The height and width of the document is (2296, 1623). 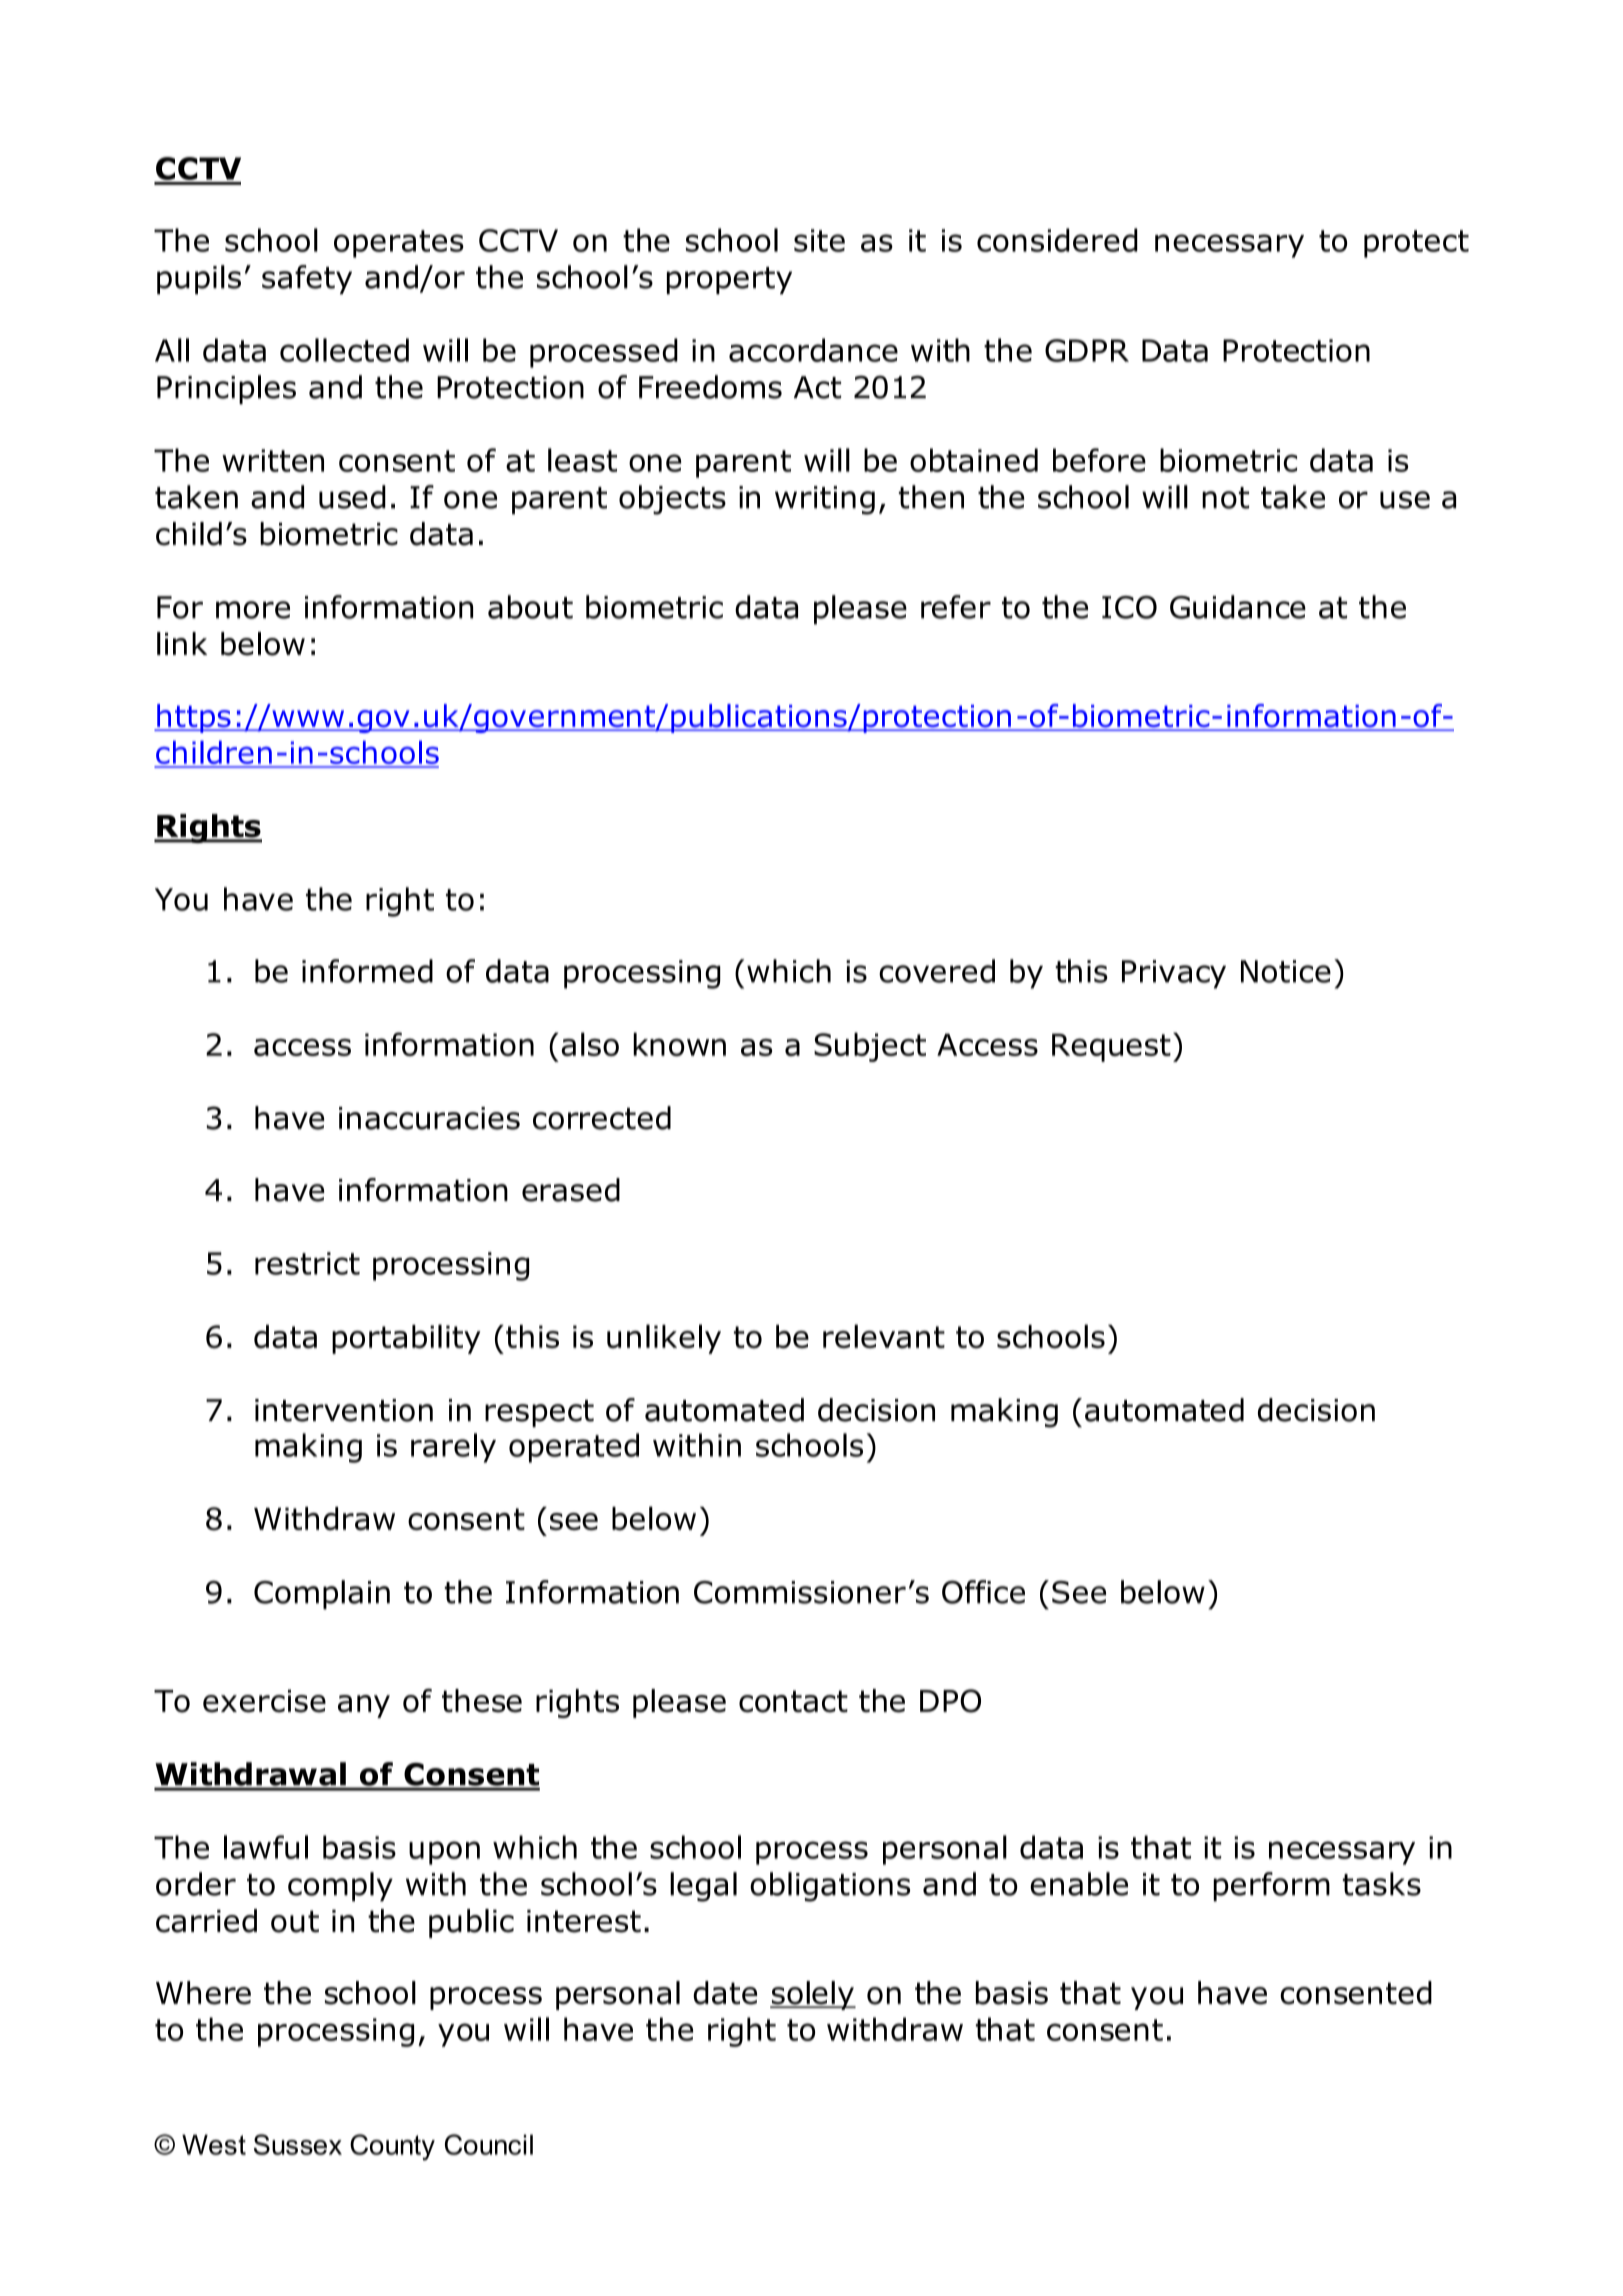 I want to click on GDPR, so click(x=1087, y=350).
